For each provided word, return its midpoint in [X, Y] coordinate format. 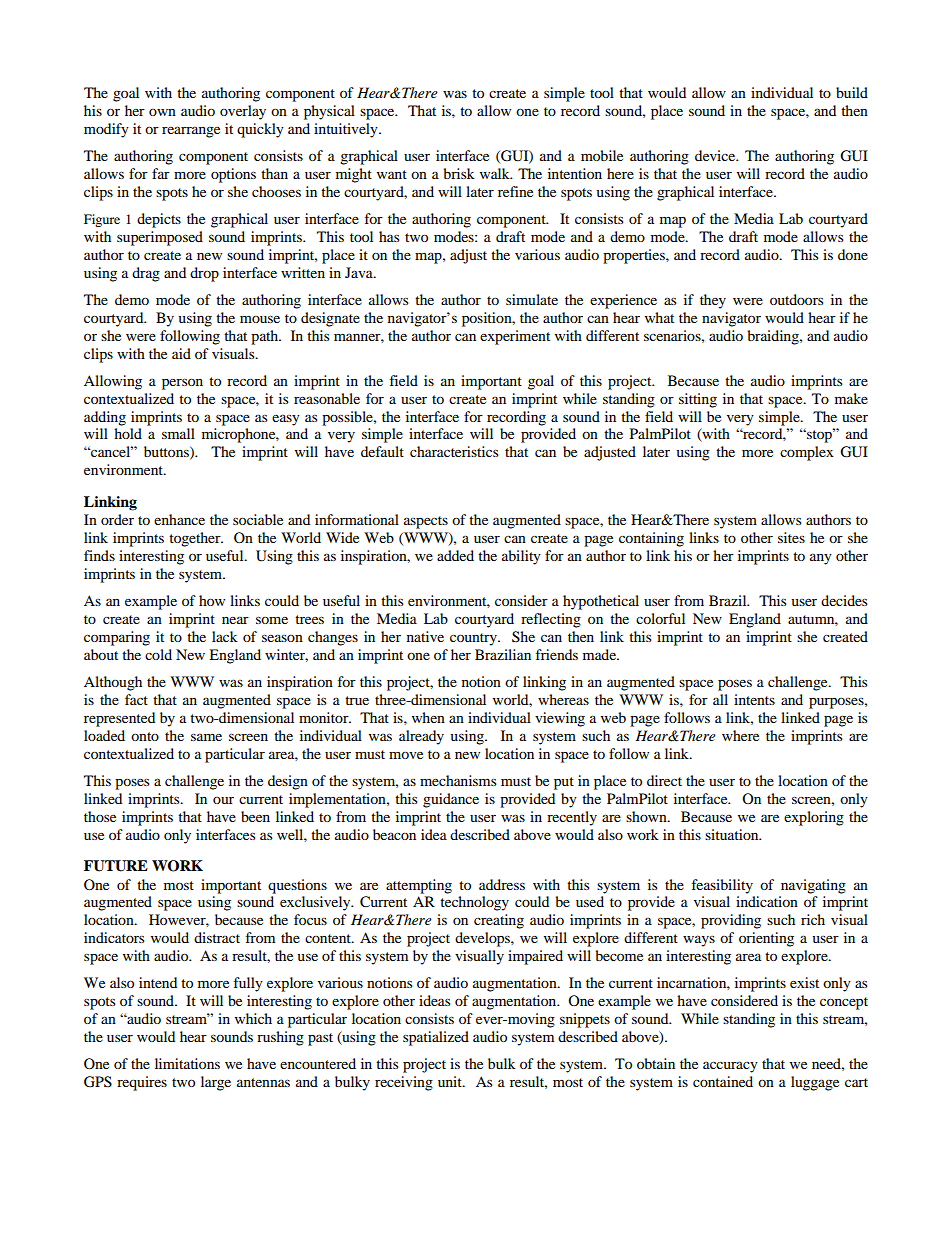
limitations [187, 1063]
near [235, 620]
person [182, 384]
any [821, 559]
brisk [459, 173]
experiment [515, 337]
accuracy [730, 1067]
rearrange [191, 132]
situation [733, 834]
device [716, 155]
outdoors [796, 299]
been [255, 816]
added [455, 555]
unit [451, 1081]
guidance [451, 800]
